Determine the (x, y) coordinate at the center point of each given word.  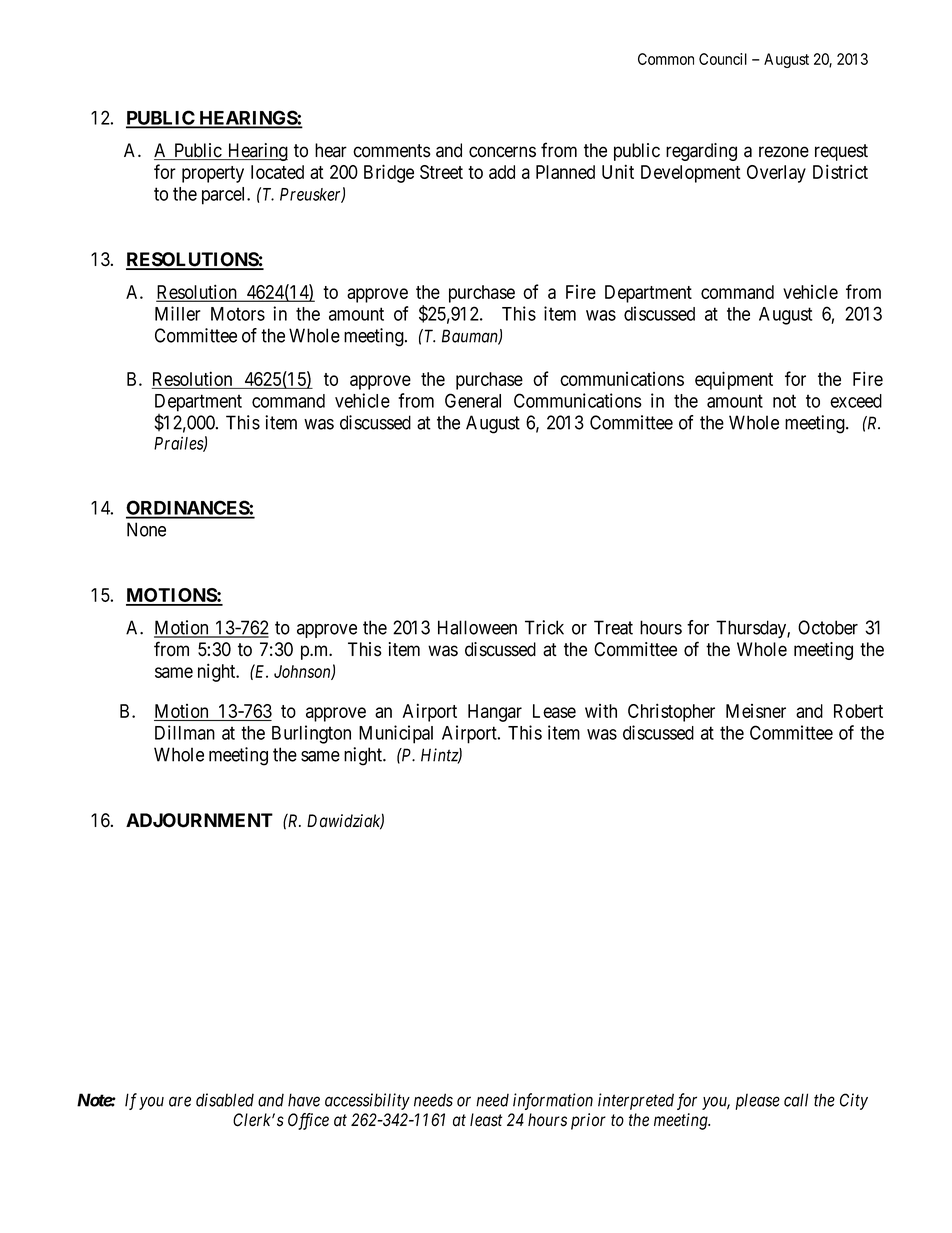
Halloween (477, 627)
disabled (225, 1100)
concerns (502, 152)
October (828, 627)
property (213, 174)
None (146, 529)
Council (723, 59)
